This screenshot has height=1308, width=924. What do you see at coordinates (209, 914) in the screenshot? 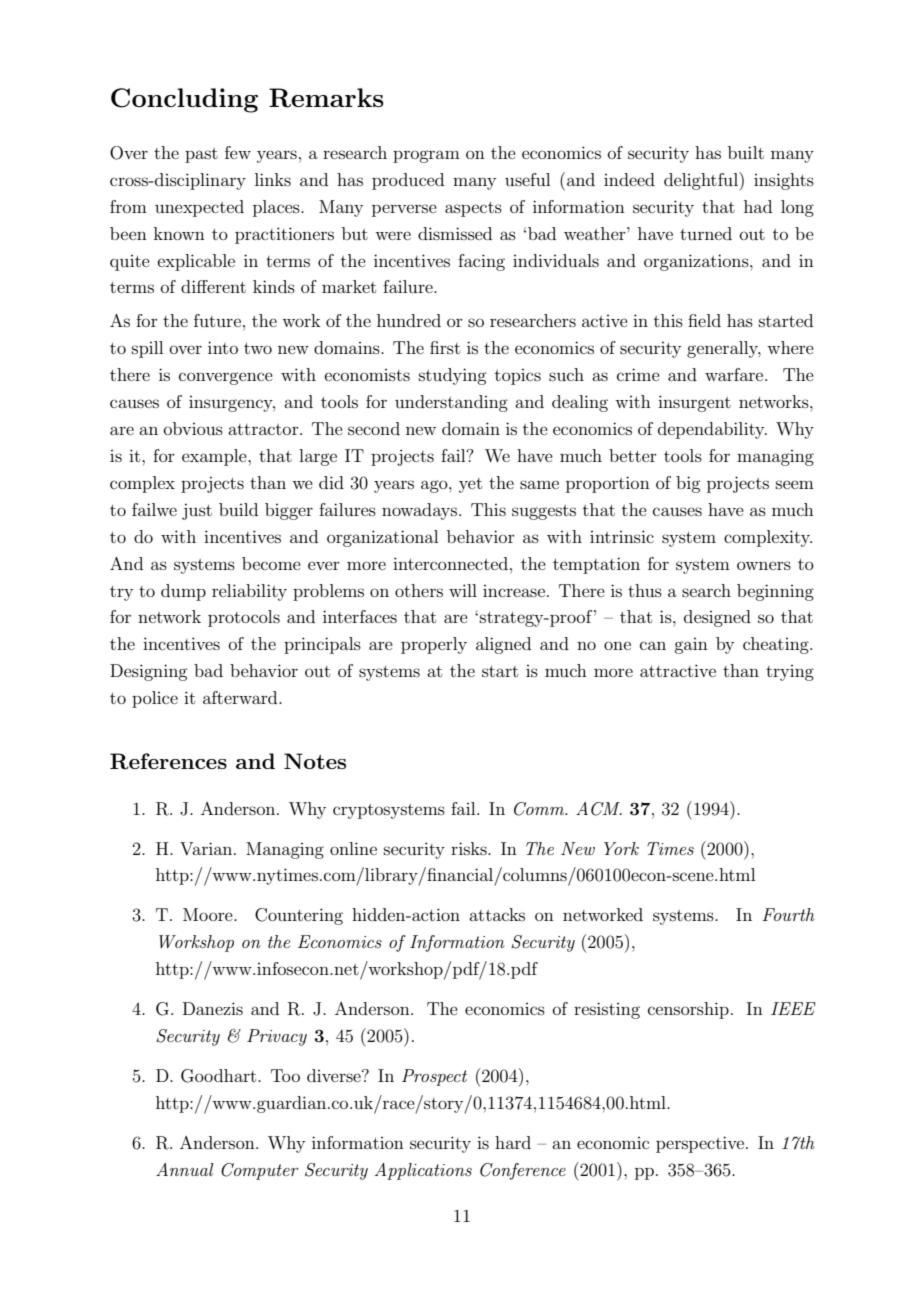
I see `Moore` at bounding box center [209, 914].
